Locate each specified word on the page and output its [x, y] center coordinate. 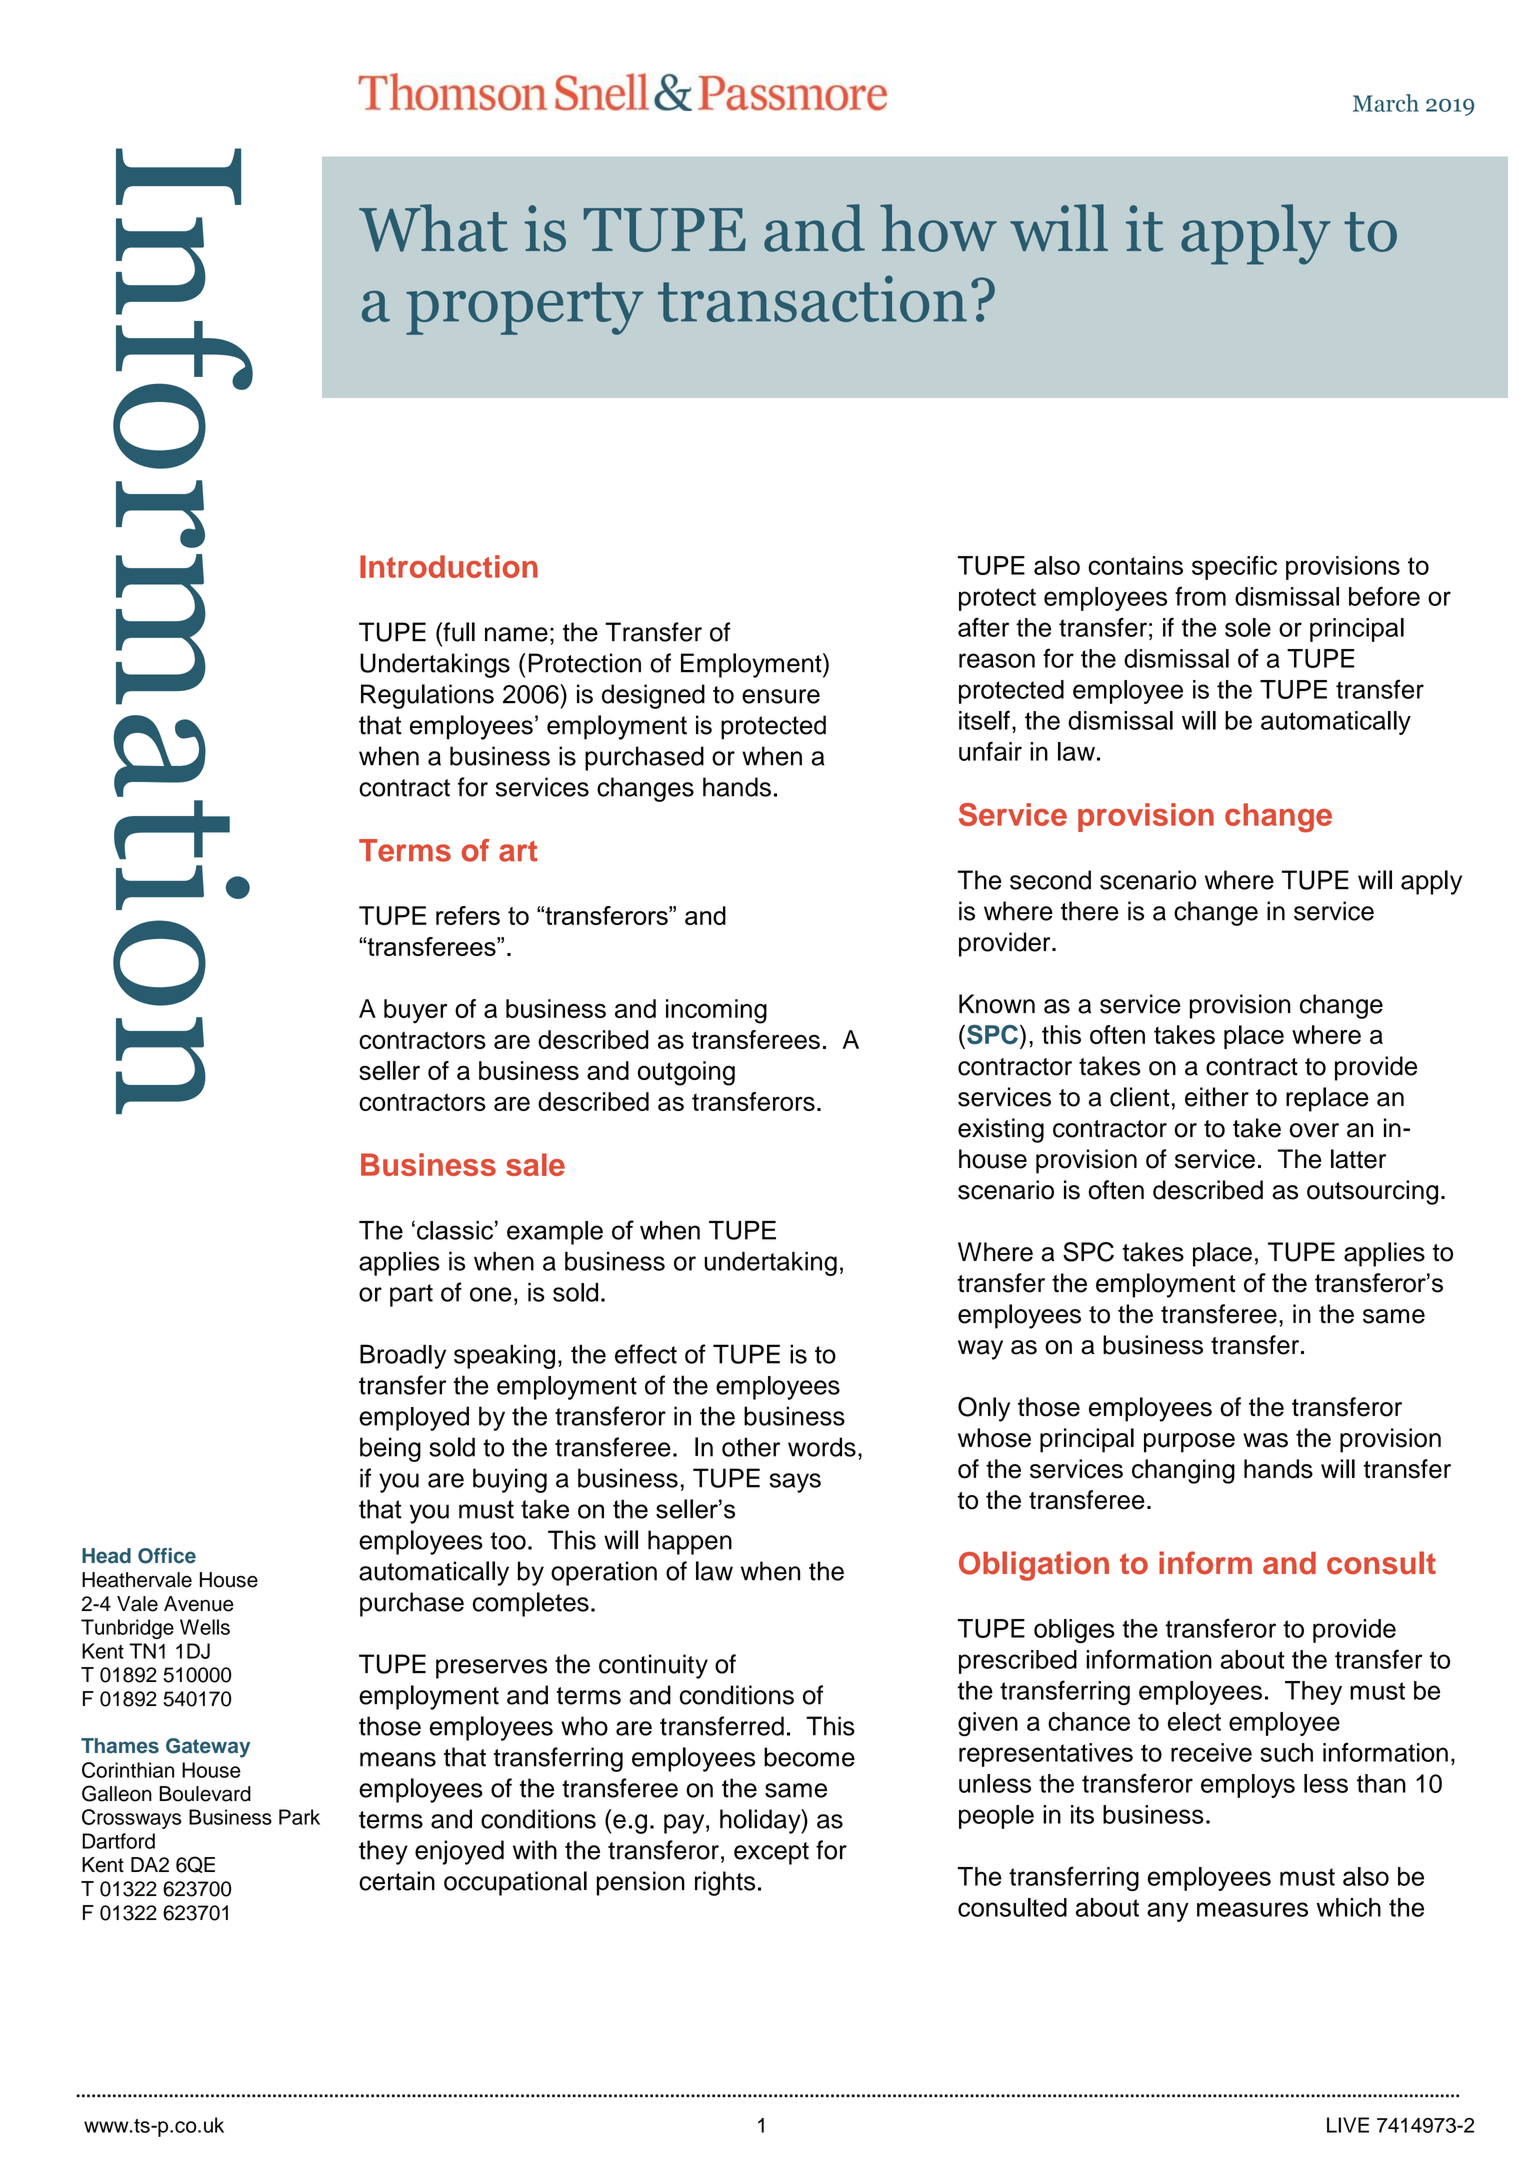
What [433, 228]
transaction [812, 298]
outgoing [686, 1073]
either [1217, 1097]
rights [725, 1883]
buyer [415, 1011]
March [1386, 103]
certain [397, 1881]
